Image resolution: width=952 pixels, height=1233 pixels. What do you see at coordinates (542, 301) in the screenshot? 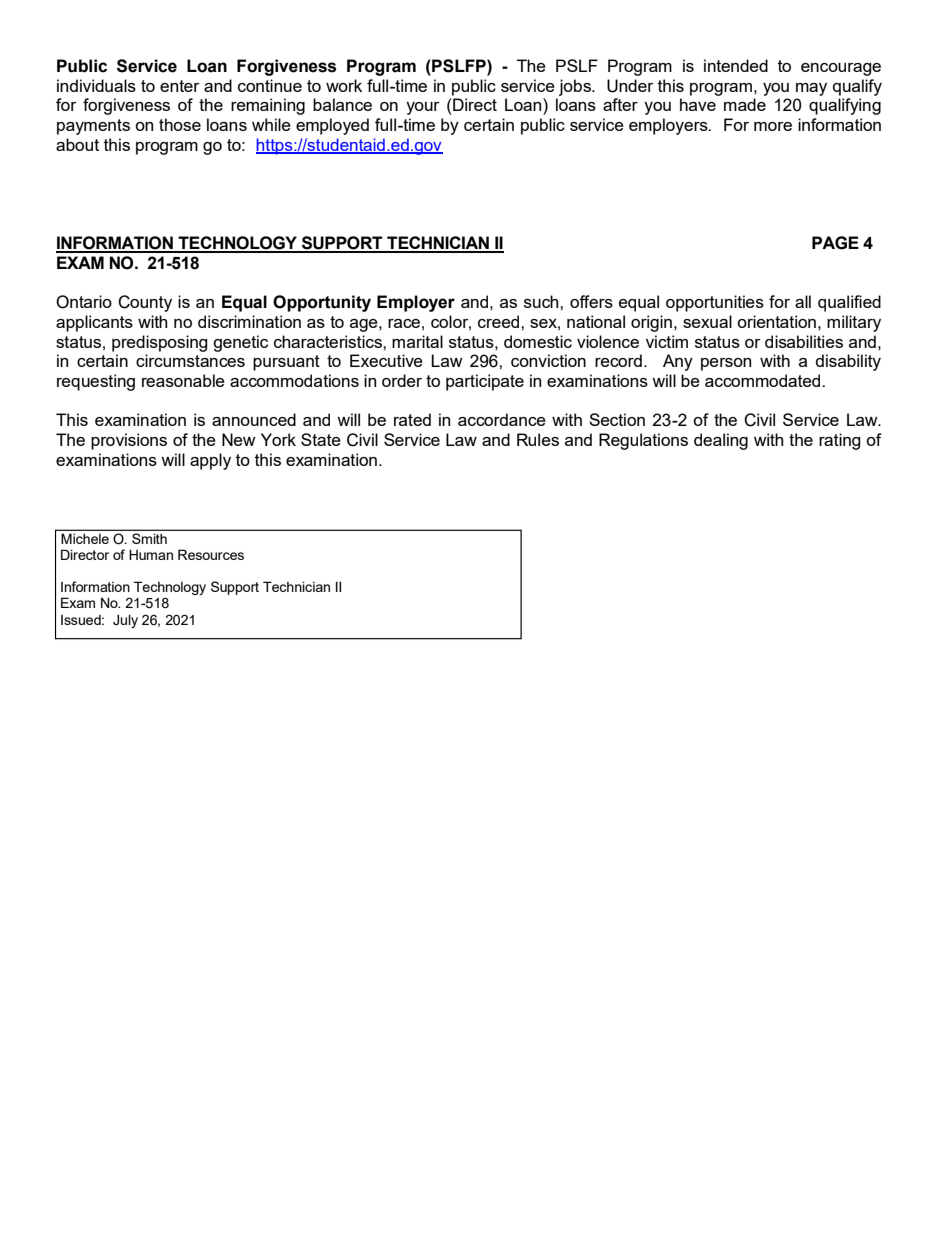
I see `such` at bounding box center [542, 301].
